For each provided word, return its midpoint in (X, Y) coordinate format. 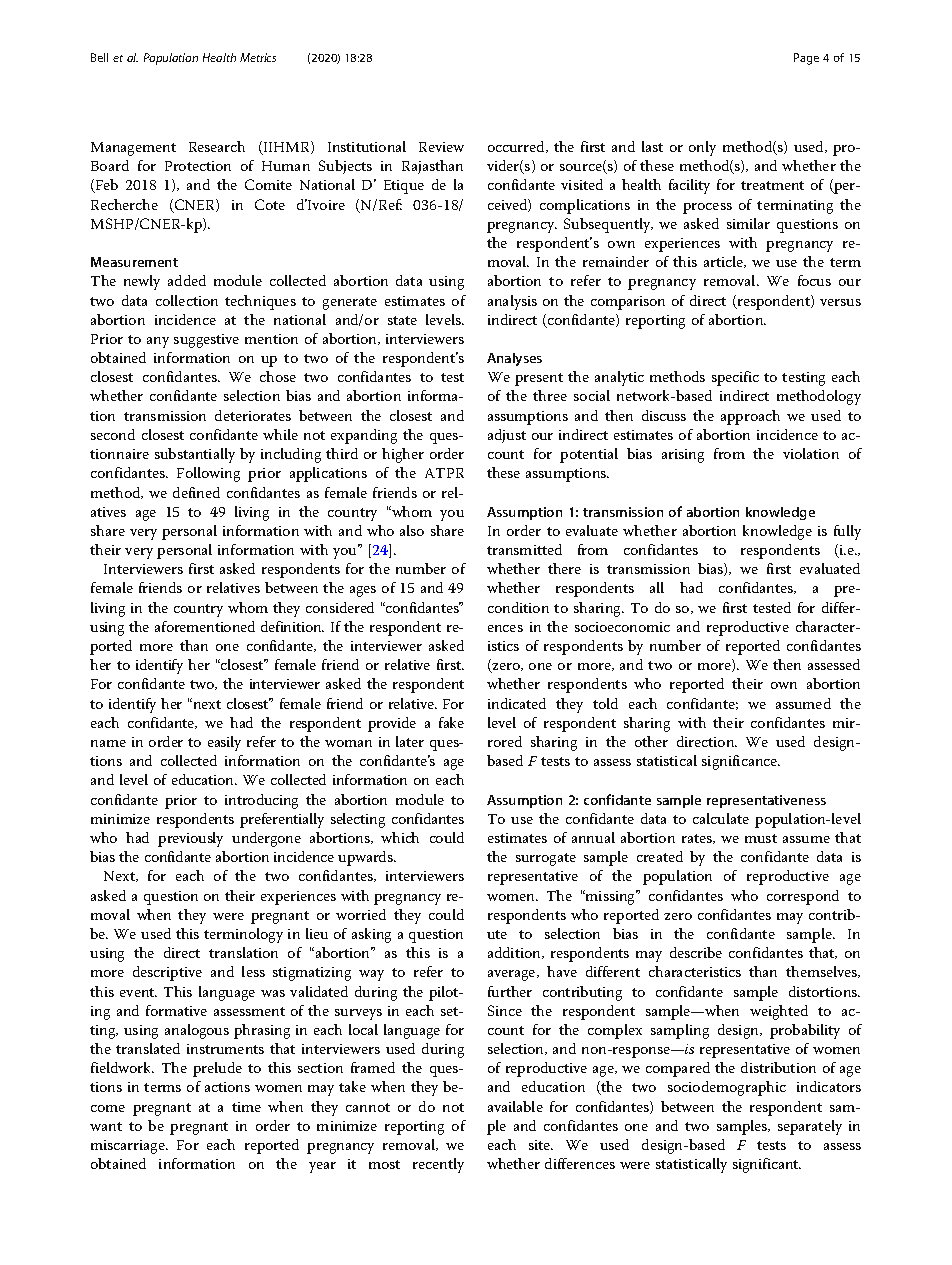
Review (441, 147)
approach (750, 417)
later (410, 741)
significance (741, 762)
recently (438, 1165)
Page (806, 59)
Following (208, 474)
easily (224, 743)
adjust (507, 436)
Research (217, 146)
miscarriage (129, 1147)
